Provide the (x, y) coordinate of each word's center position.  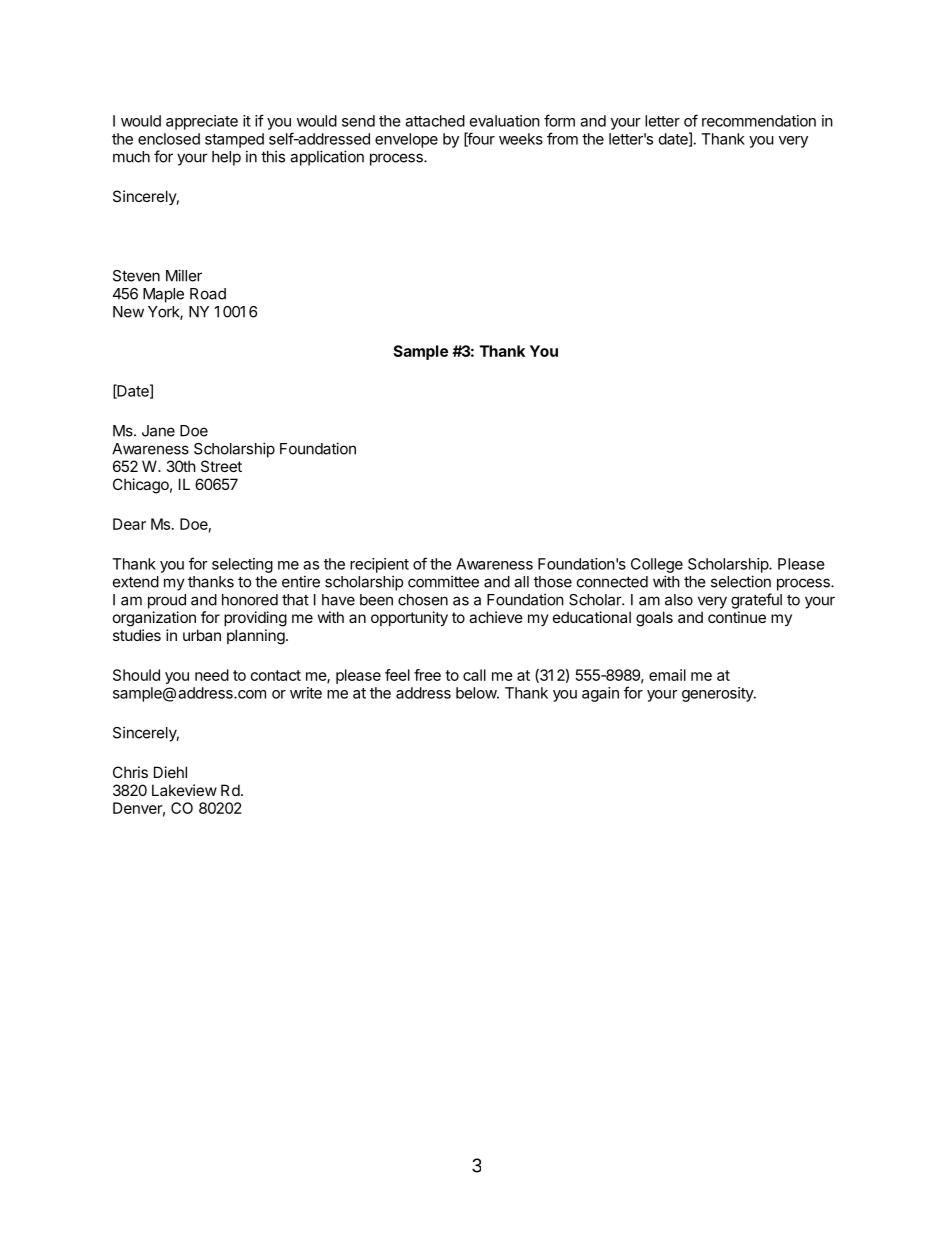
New (128, 312)
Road (208, 294)
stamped (234, 140)
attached (435, 121)
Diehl (170, 772)
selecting (242, 565)
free (427, 675)
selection (741, 581)
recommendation (759, 121)
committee (443, 581)
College (657, 565)
